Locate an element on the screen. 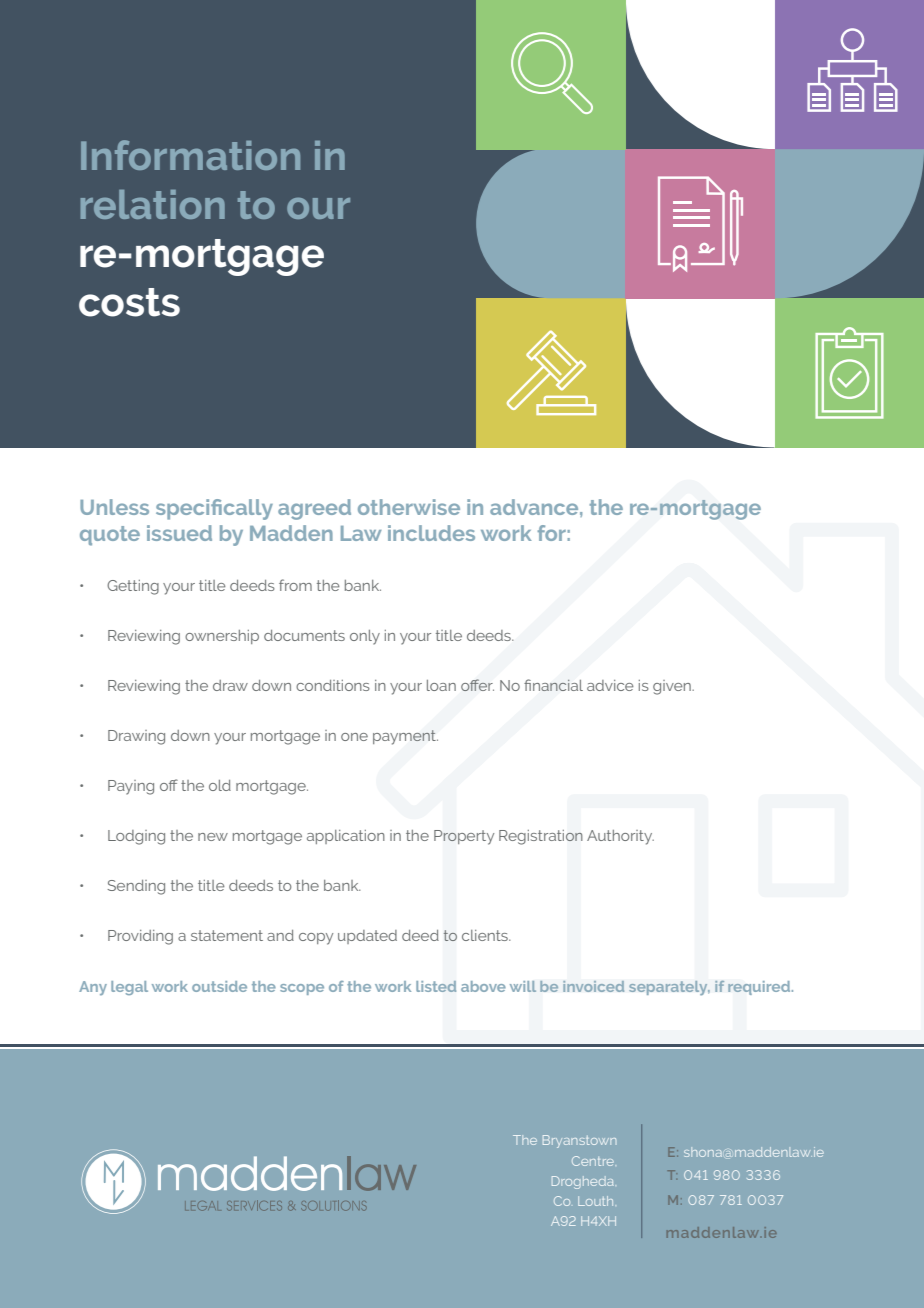 This screenshot has height=1308, width=924. specifically is located at coordinates (214, 509).
